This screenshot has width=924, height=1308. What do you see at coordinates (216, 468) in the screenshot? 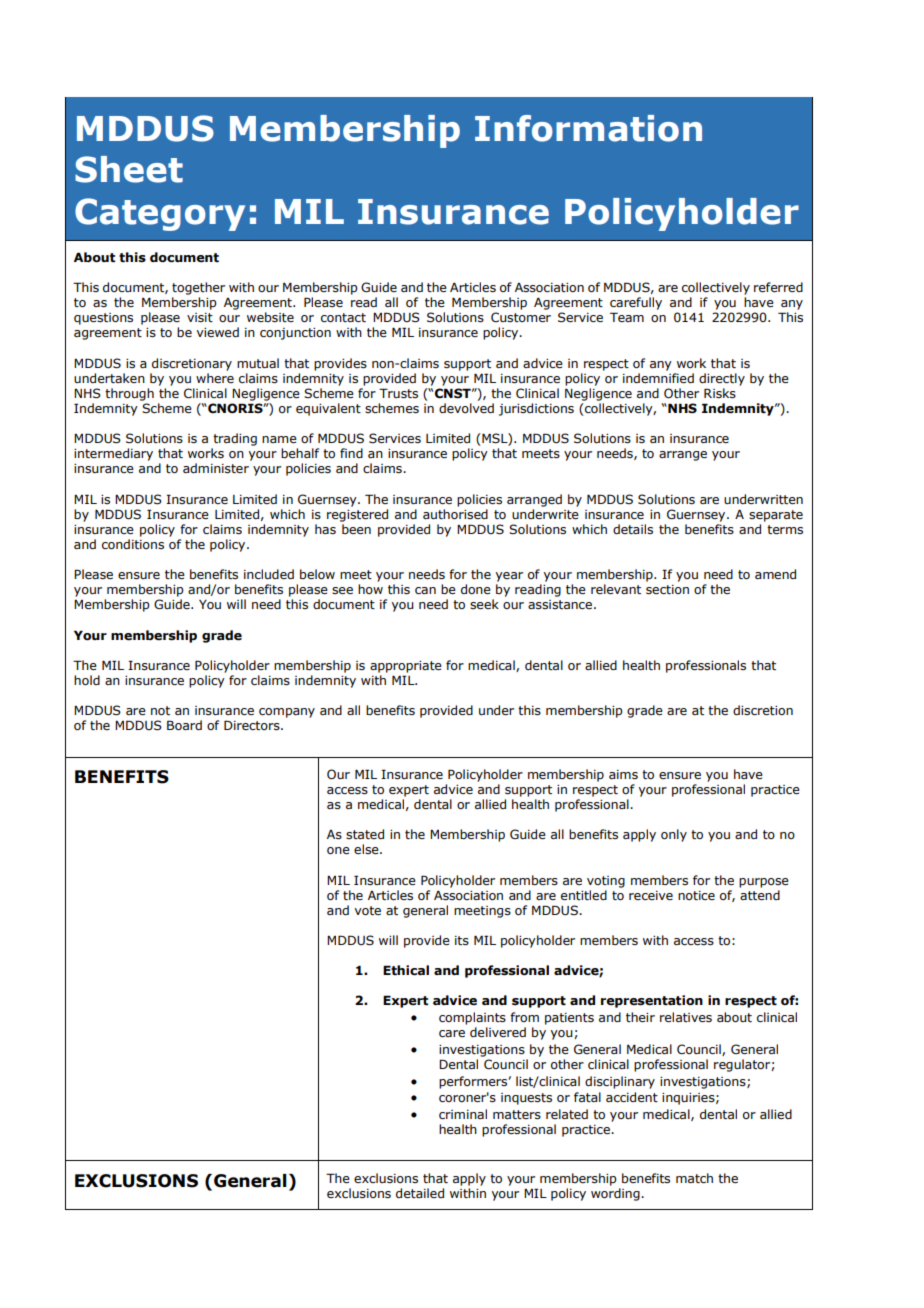
I see `administer` at bounding box center [216, 468].
